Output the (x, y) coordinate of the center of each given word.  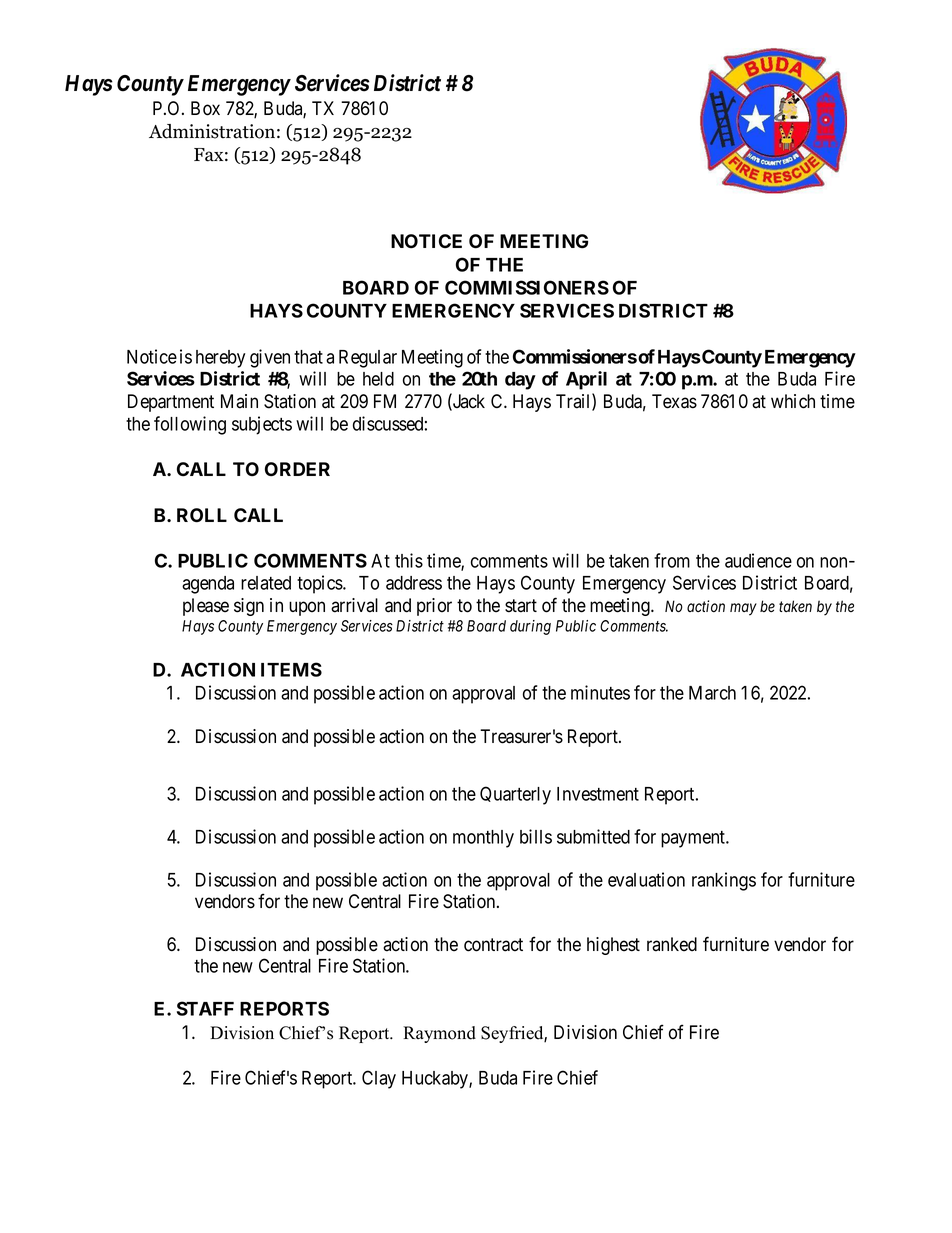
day (520, 381)
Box (205, 108)
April (586, 380)
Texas (674, 401)
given (270, 358)
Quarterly (515, 795)
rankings (724, 881)
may (743, 609)
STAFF (205, 1008)
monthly (483, 839)
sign (249, 607)
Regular (368, 359)
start (521, 606)
